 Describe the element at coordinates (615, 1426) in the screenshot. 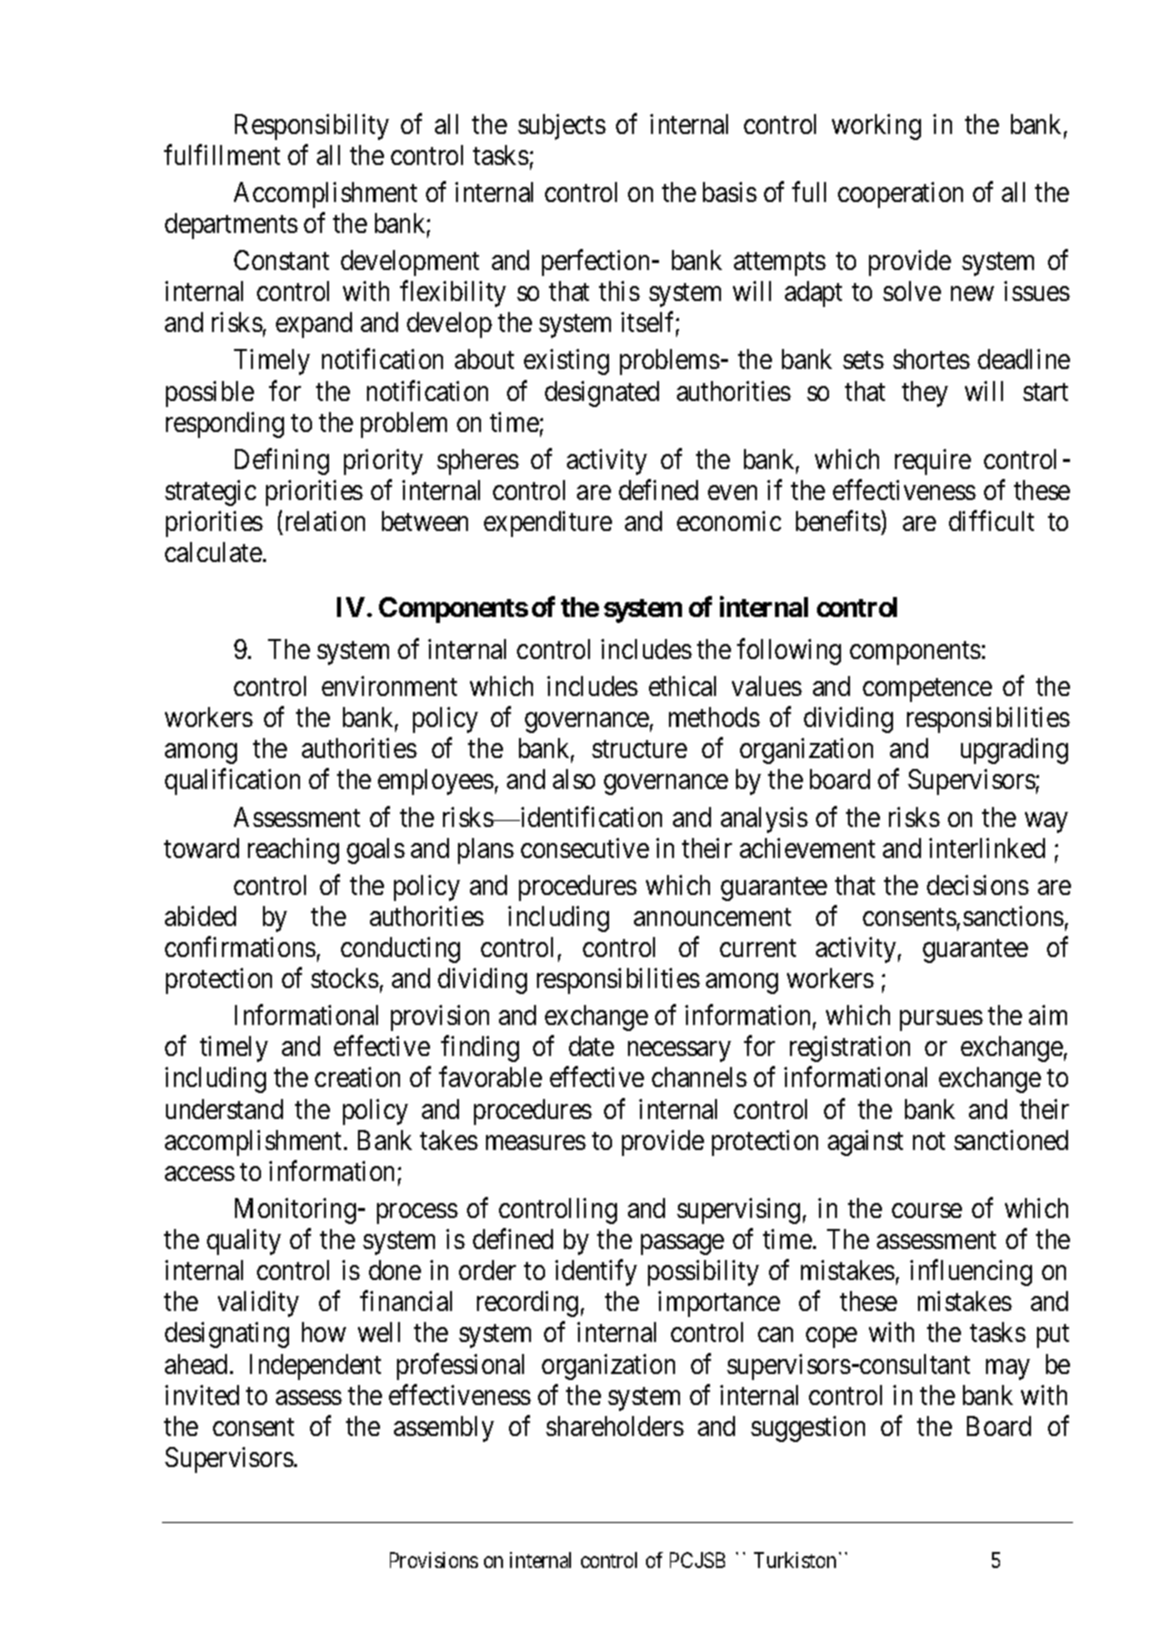

I see `shareholders` at that location.
